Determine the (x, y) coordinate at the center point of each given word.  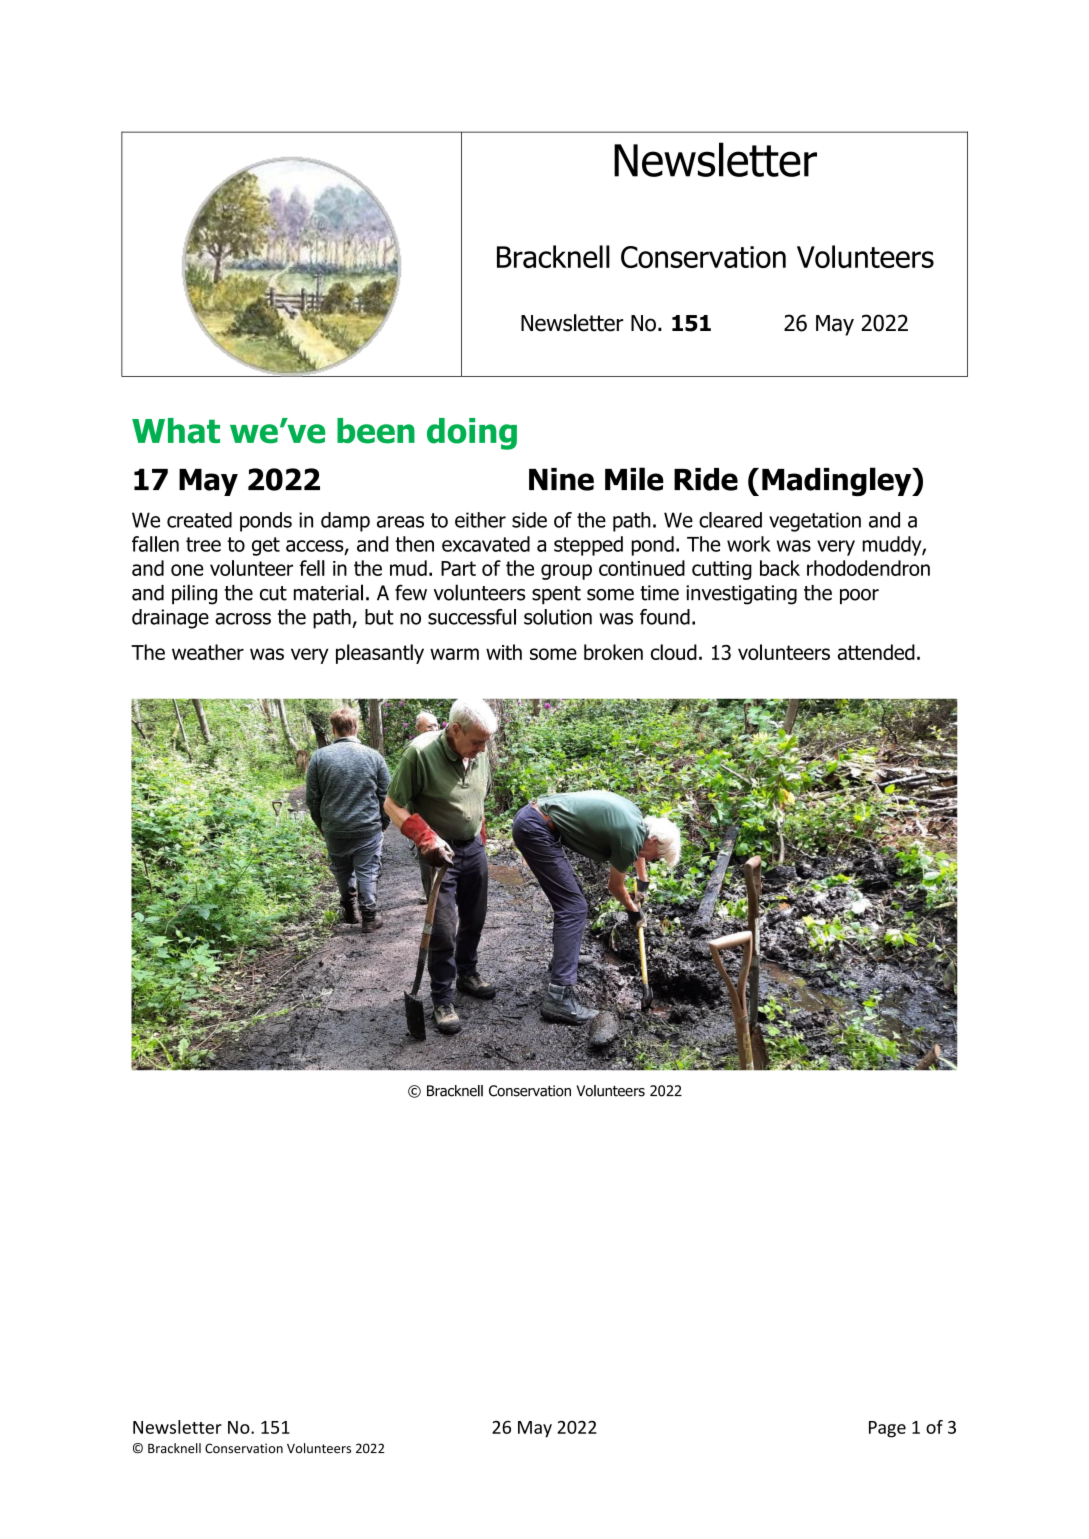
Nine (561, 479)
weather (208, 652)
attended (876, 652)
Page (887, 1429)
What (176, 431)
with (504, 652)
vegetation (815, 522)
